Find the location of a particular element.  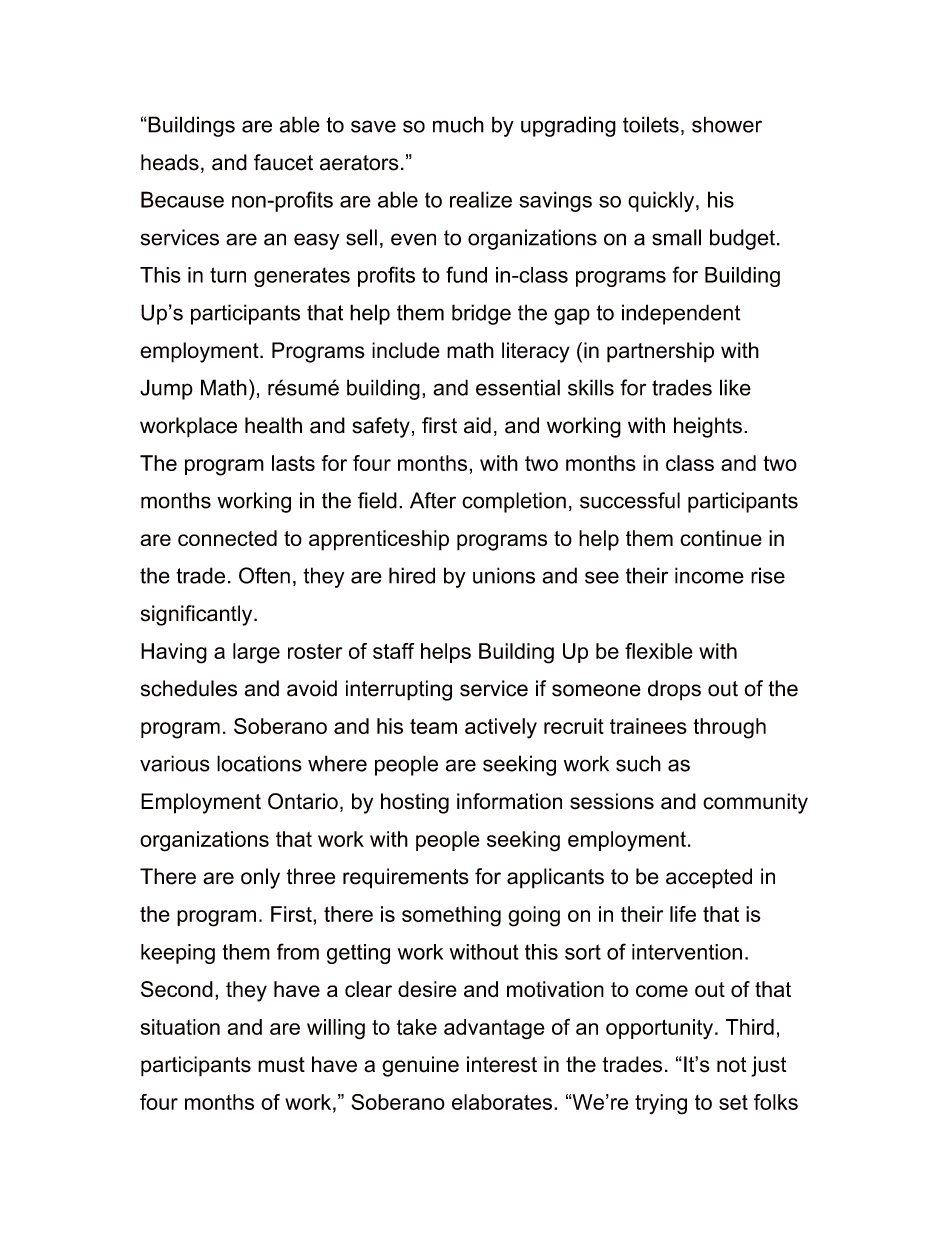

not is located at coordinates (732, 1065).
